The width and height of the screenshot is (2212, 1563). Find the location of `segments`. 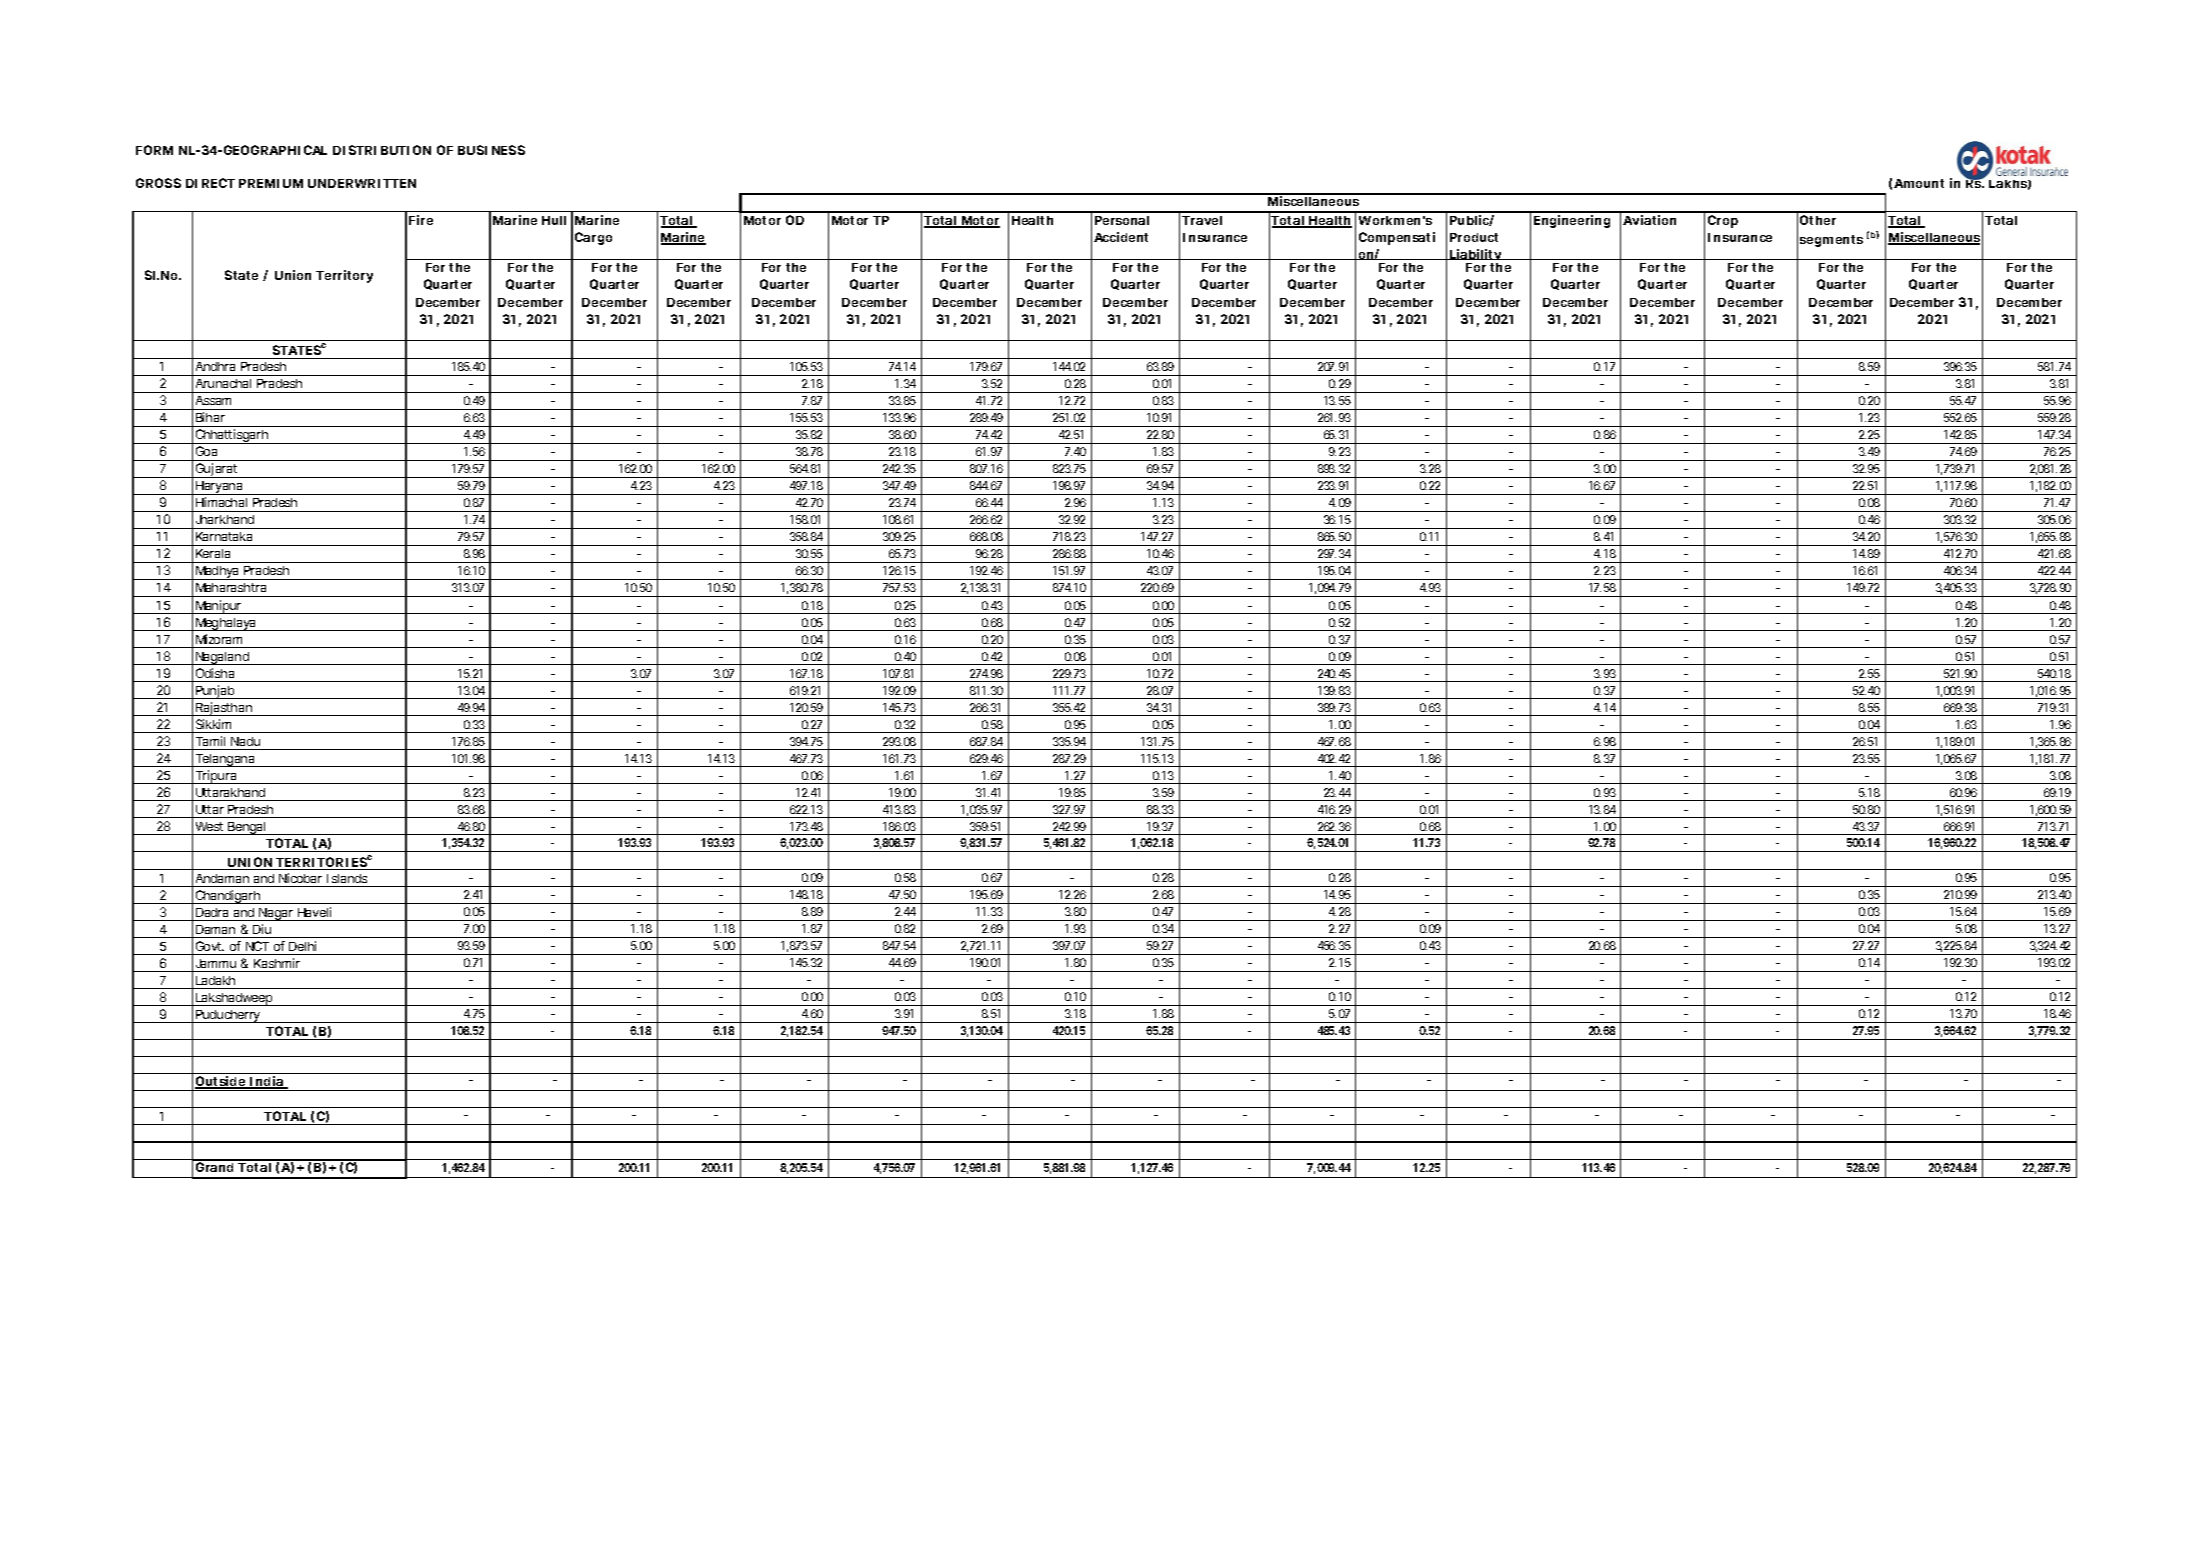

segments is located at coordinates (1831, 241).
